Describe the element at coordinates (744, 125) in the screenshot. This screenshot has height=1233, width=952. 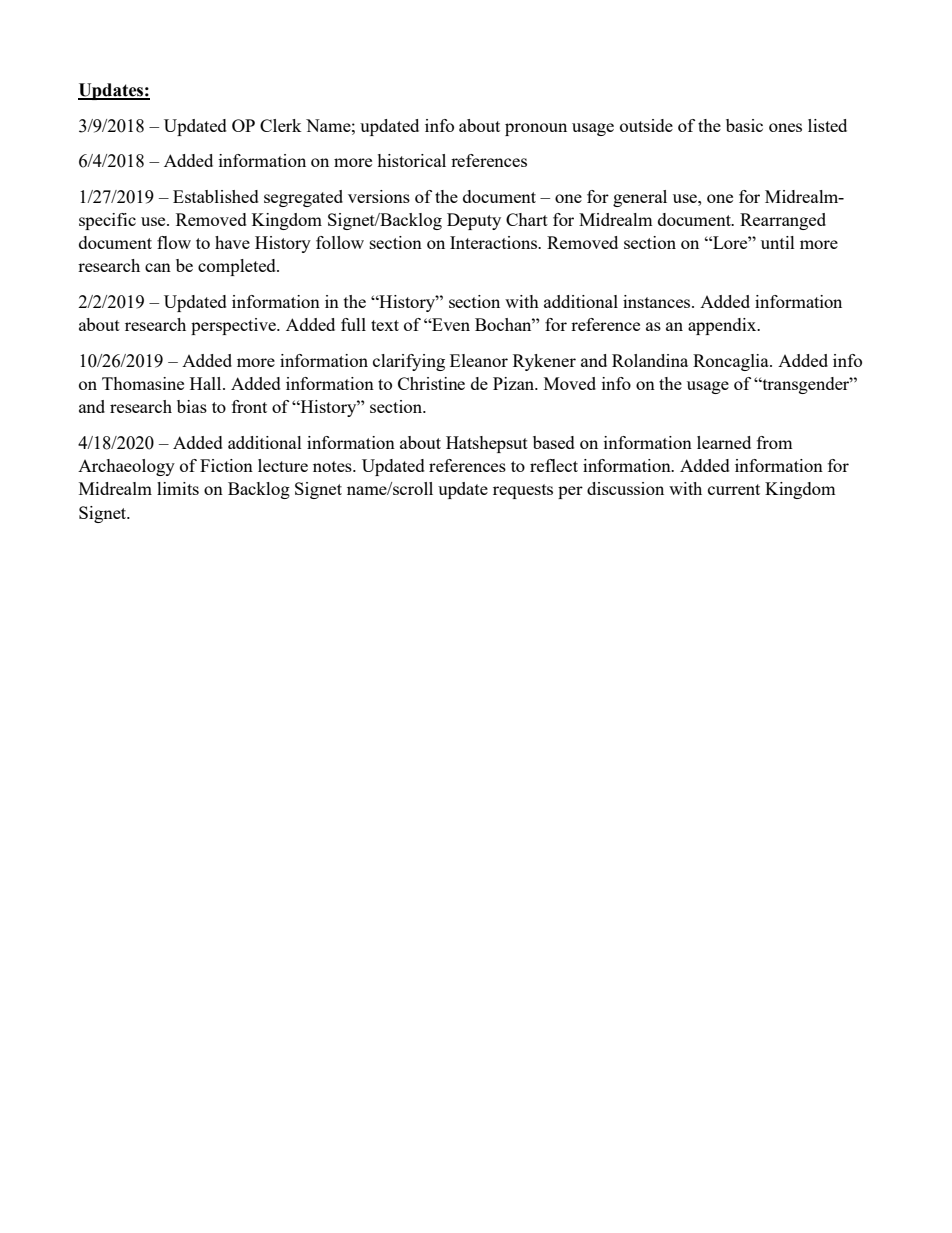
I see `basic` at that location.
